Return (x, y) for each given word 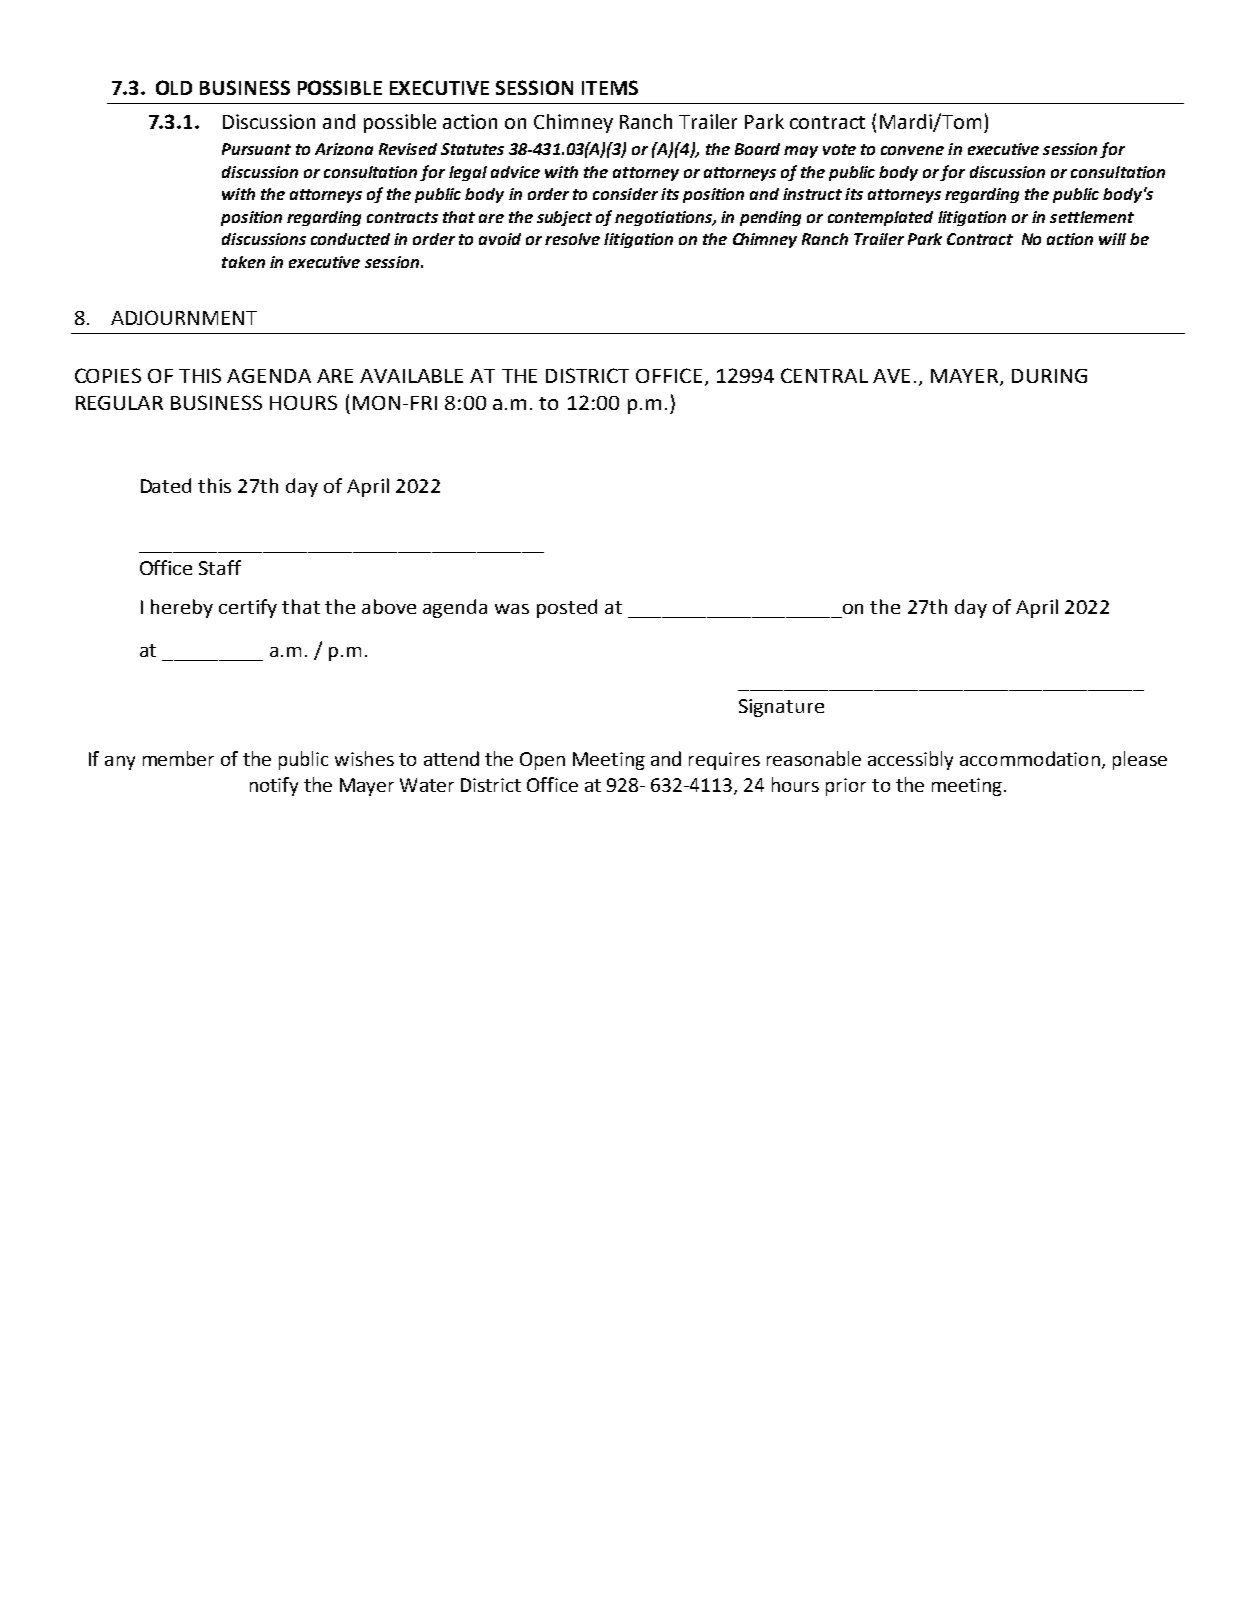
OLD (174, 87)
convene (912, 150)
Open (542, 761)
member (178, 758)
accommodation (1030, 758)
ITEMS (610, 87)
